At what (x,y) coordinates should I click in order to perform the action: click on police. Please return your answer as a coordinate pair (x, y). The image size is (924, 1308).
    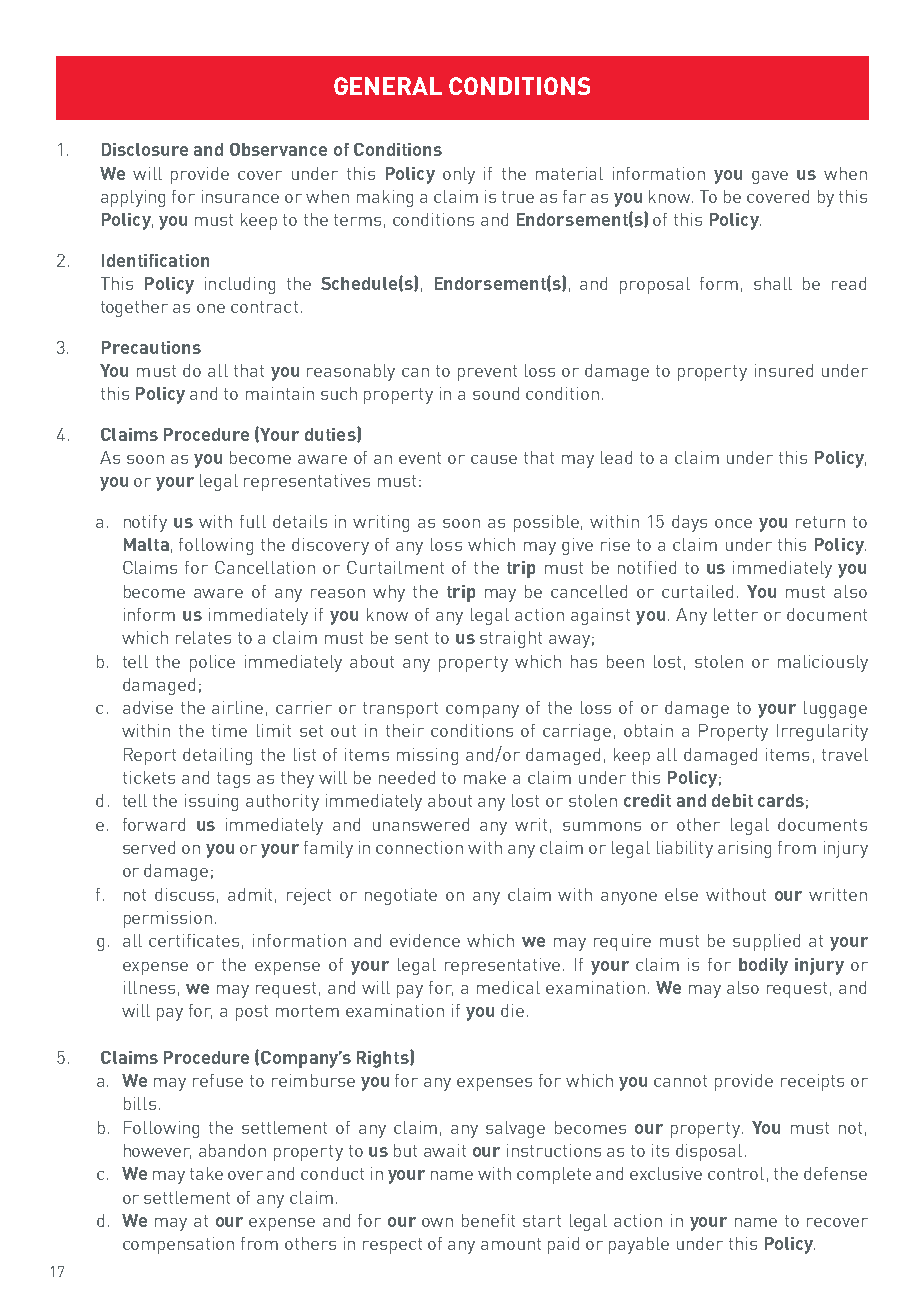
    Looking at the image, I should click on (212, 663).
